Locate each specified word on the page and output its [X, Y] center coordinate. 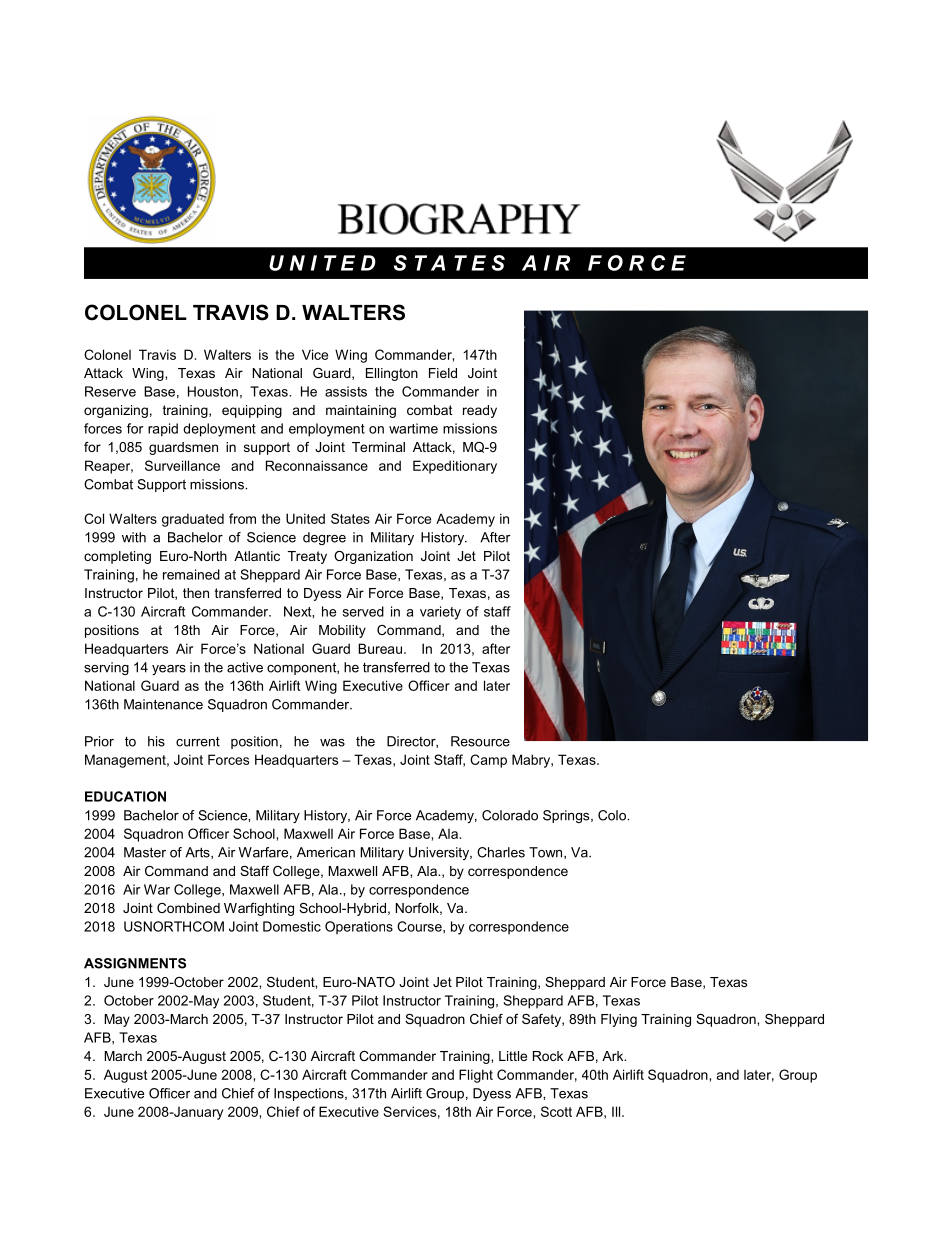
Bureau [380, 648]
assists [346, 391]
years [169, 670]
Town [547, 853]
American [326, 852]
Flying [619, 1020]
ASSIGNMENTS [135, 963]
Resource [480, 741]
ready [480, 411]
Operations [359, 927]
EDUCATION [125, 796]
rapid [163, 430]
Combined [188, 908]
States [350, 518]
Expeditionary [455, 467]
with [134, 537]
